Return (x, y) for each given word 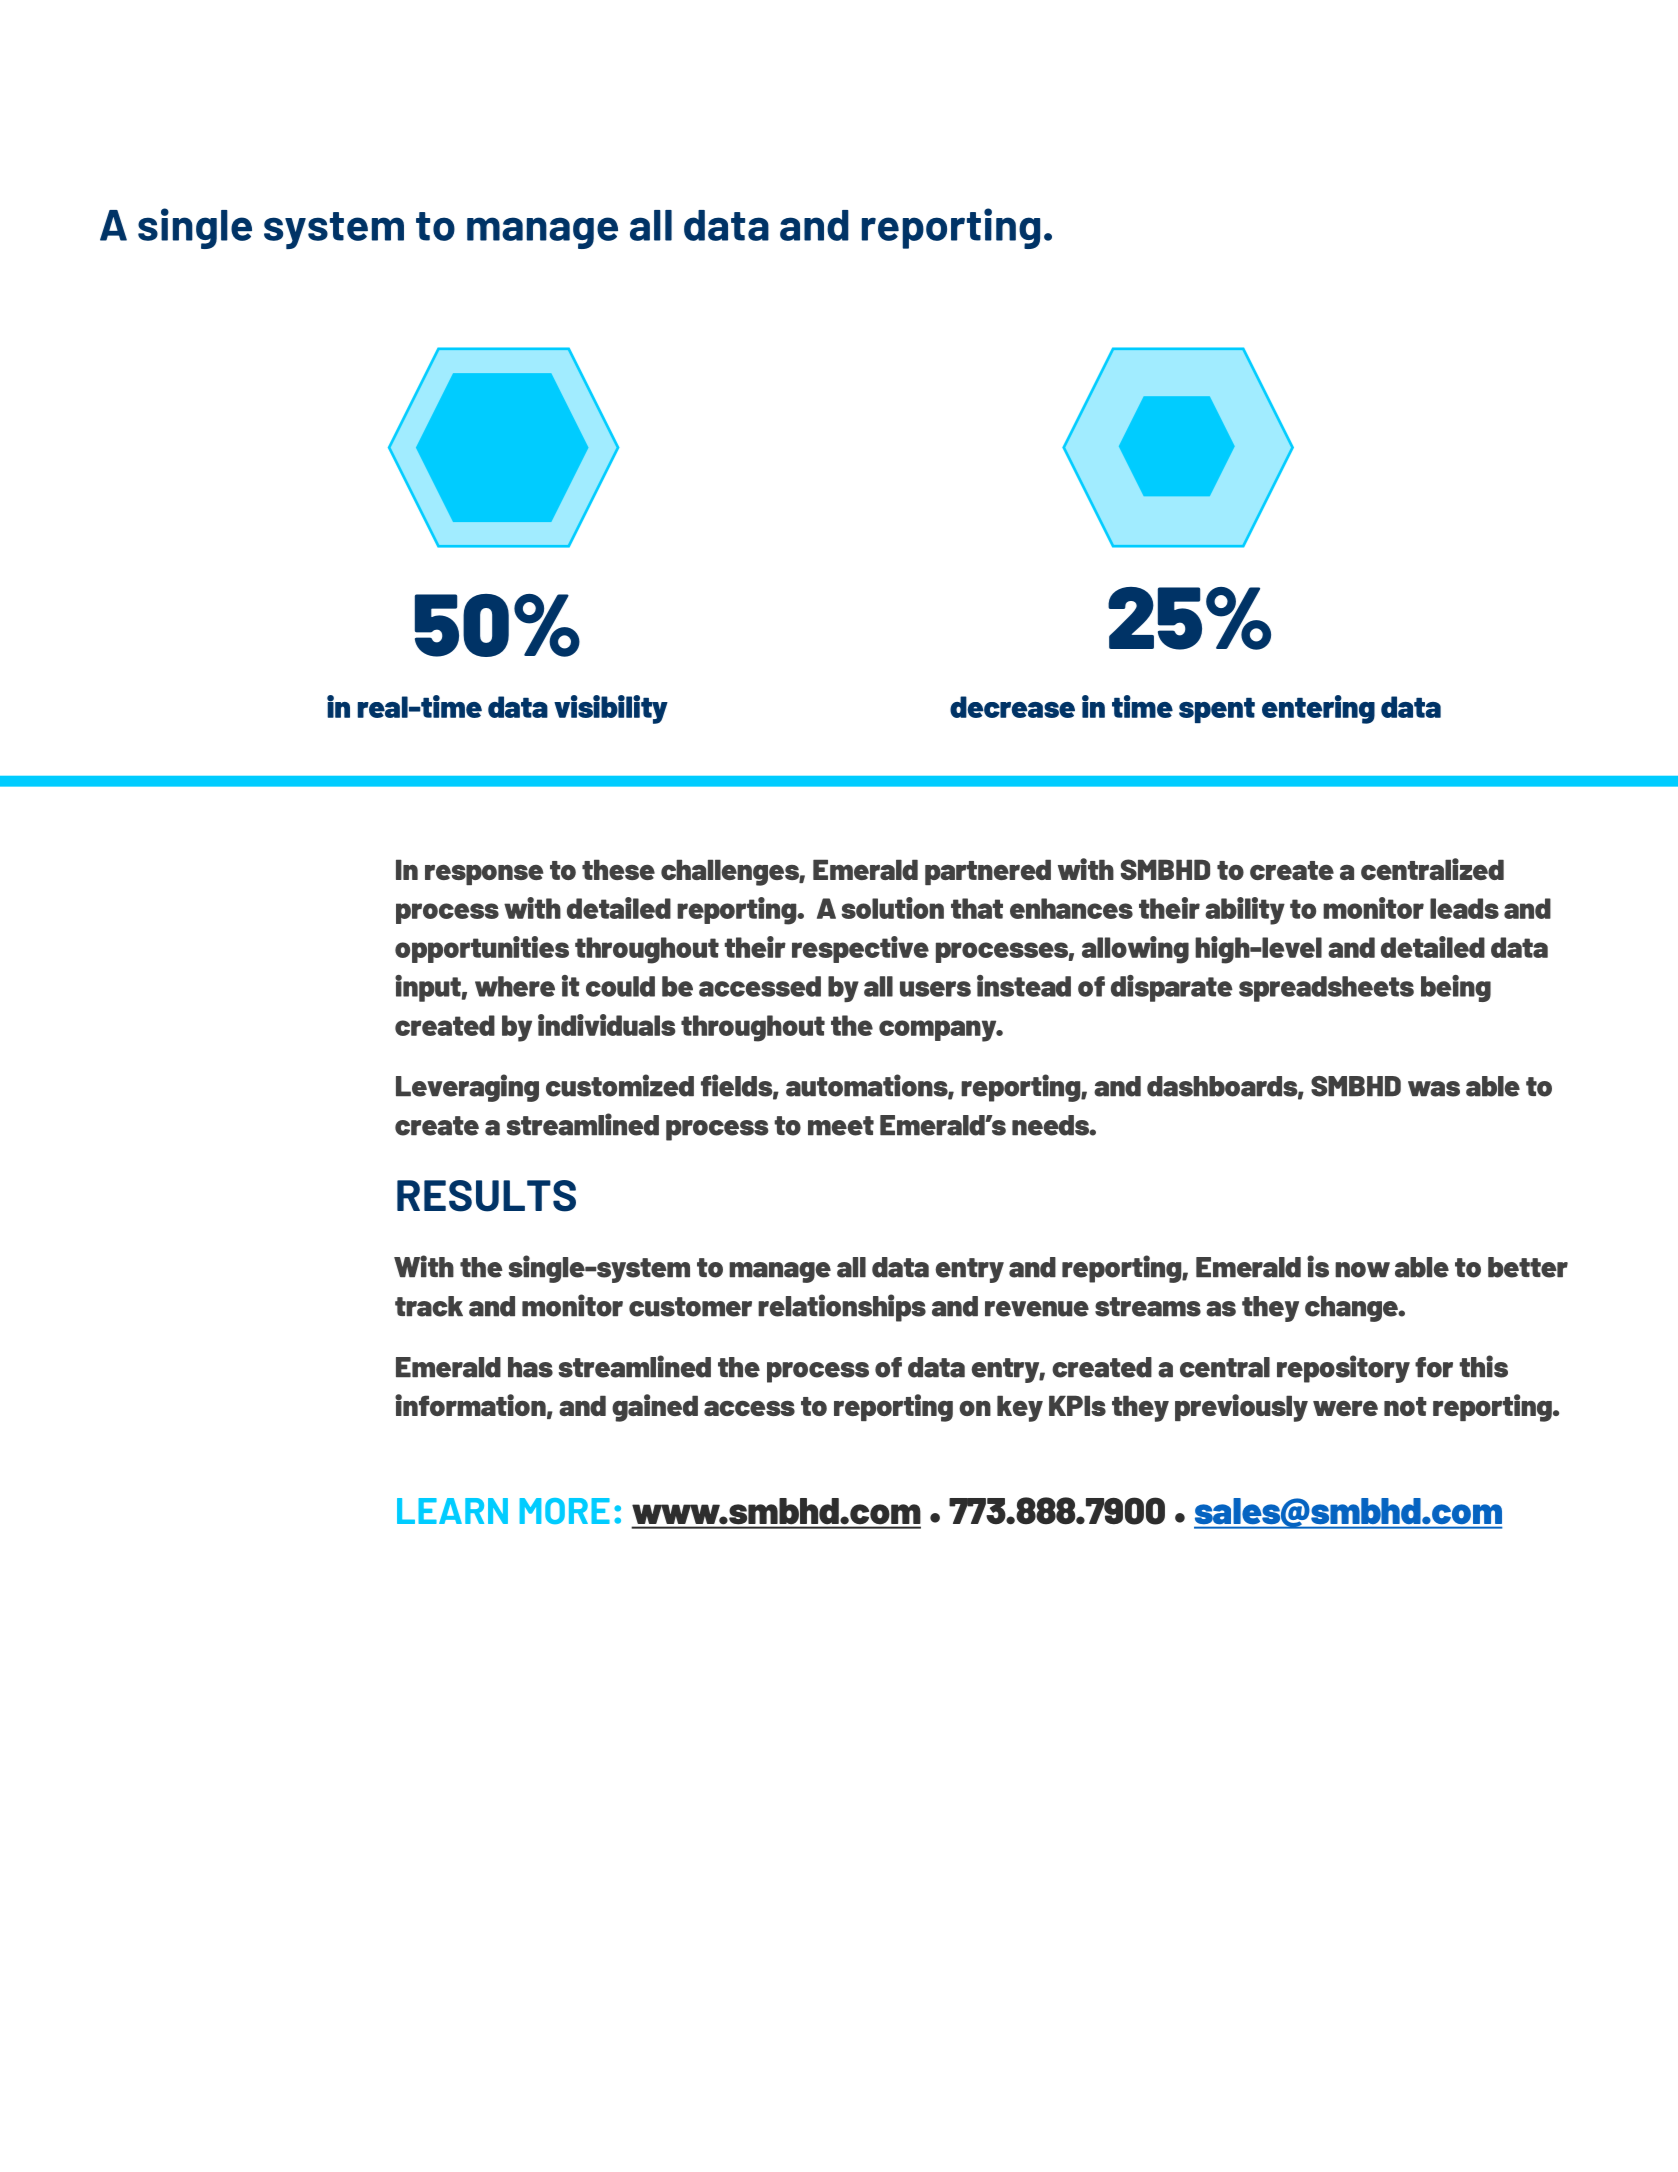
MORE (565, 1511)
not (1405, 1406)
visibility (611, 709)
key (1020, 1408)
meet (841, 1126)
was (1434, 1089)
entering (1318, 709)
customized (620, 1085)
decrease (1012, 707)
